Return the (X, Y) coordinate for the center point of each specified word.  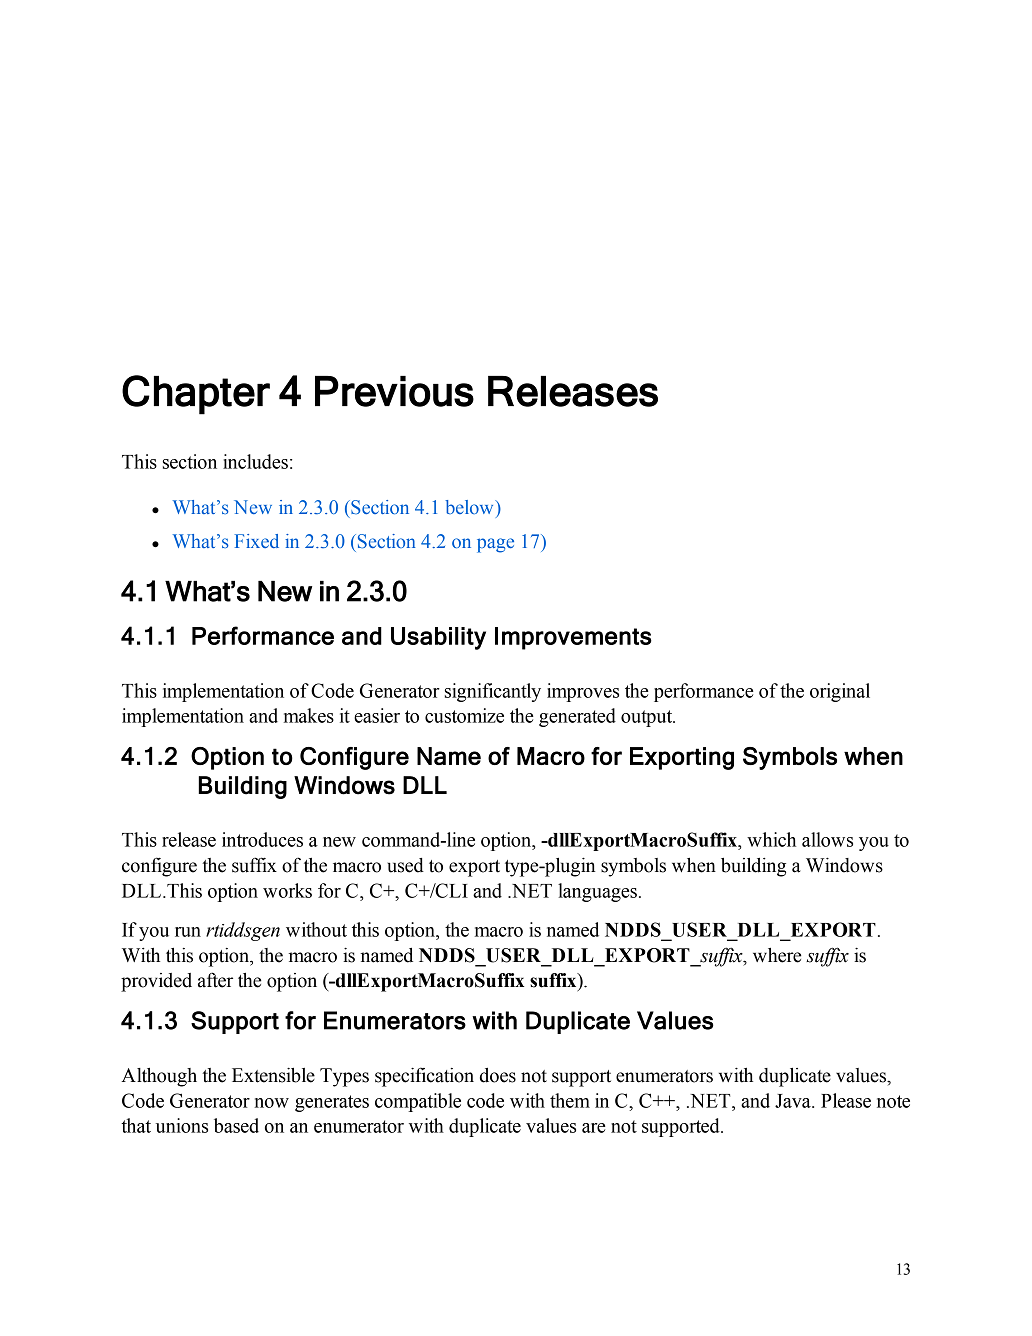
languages (597, 892)
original (840, 692)
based (236, 1125)
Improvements (573, 638)
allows (827, 839)
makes (309, 715)
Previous (394, 391)
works (287, 890)
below (470, 507)
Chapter (196, 395)
